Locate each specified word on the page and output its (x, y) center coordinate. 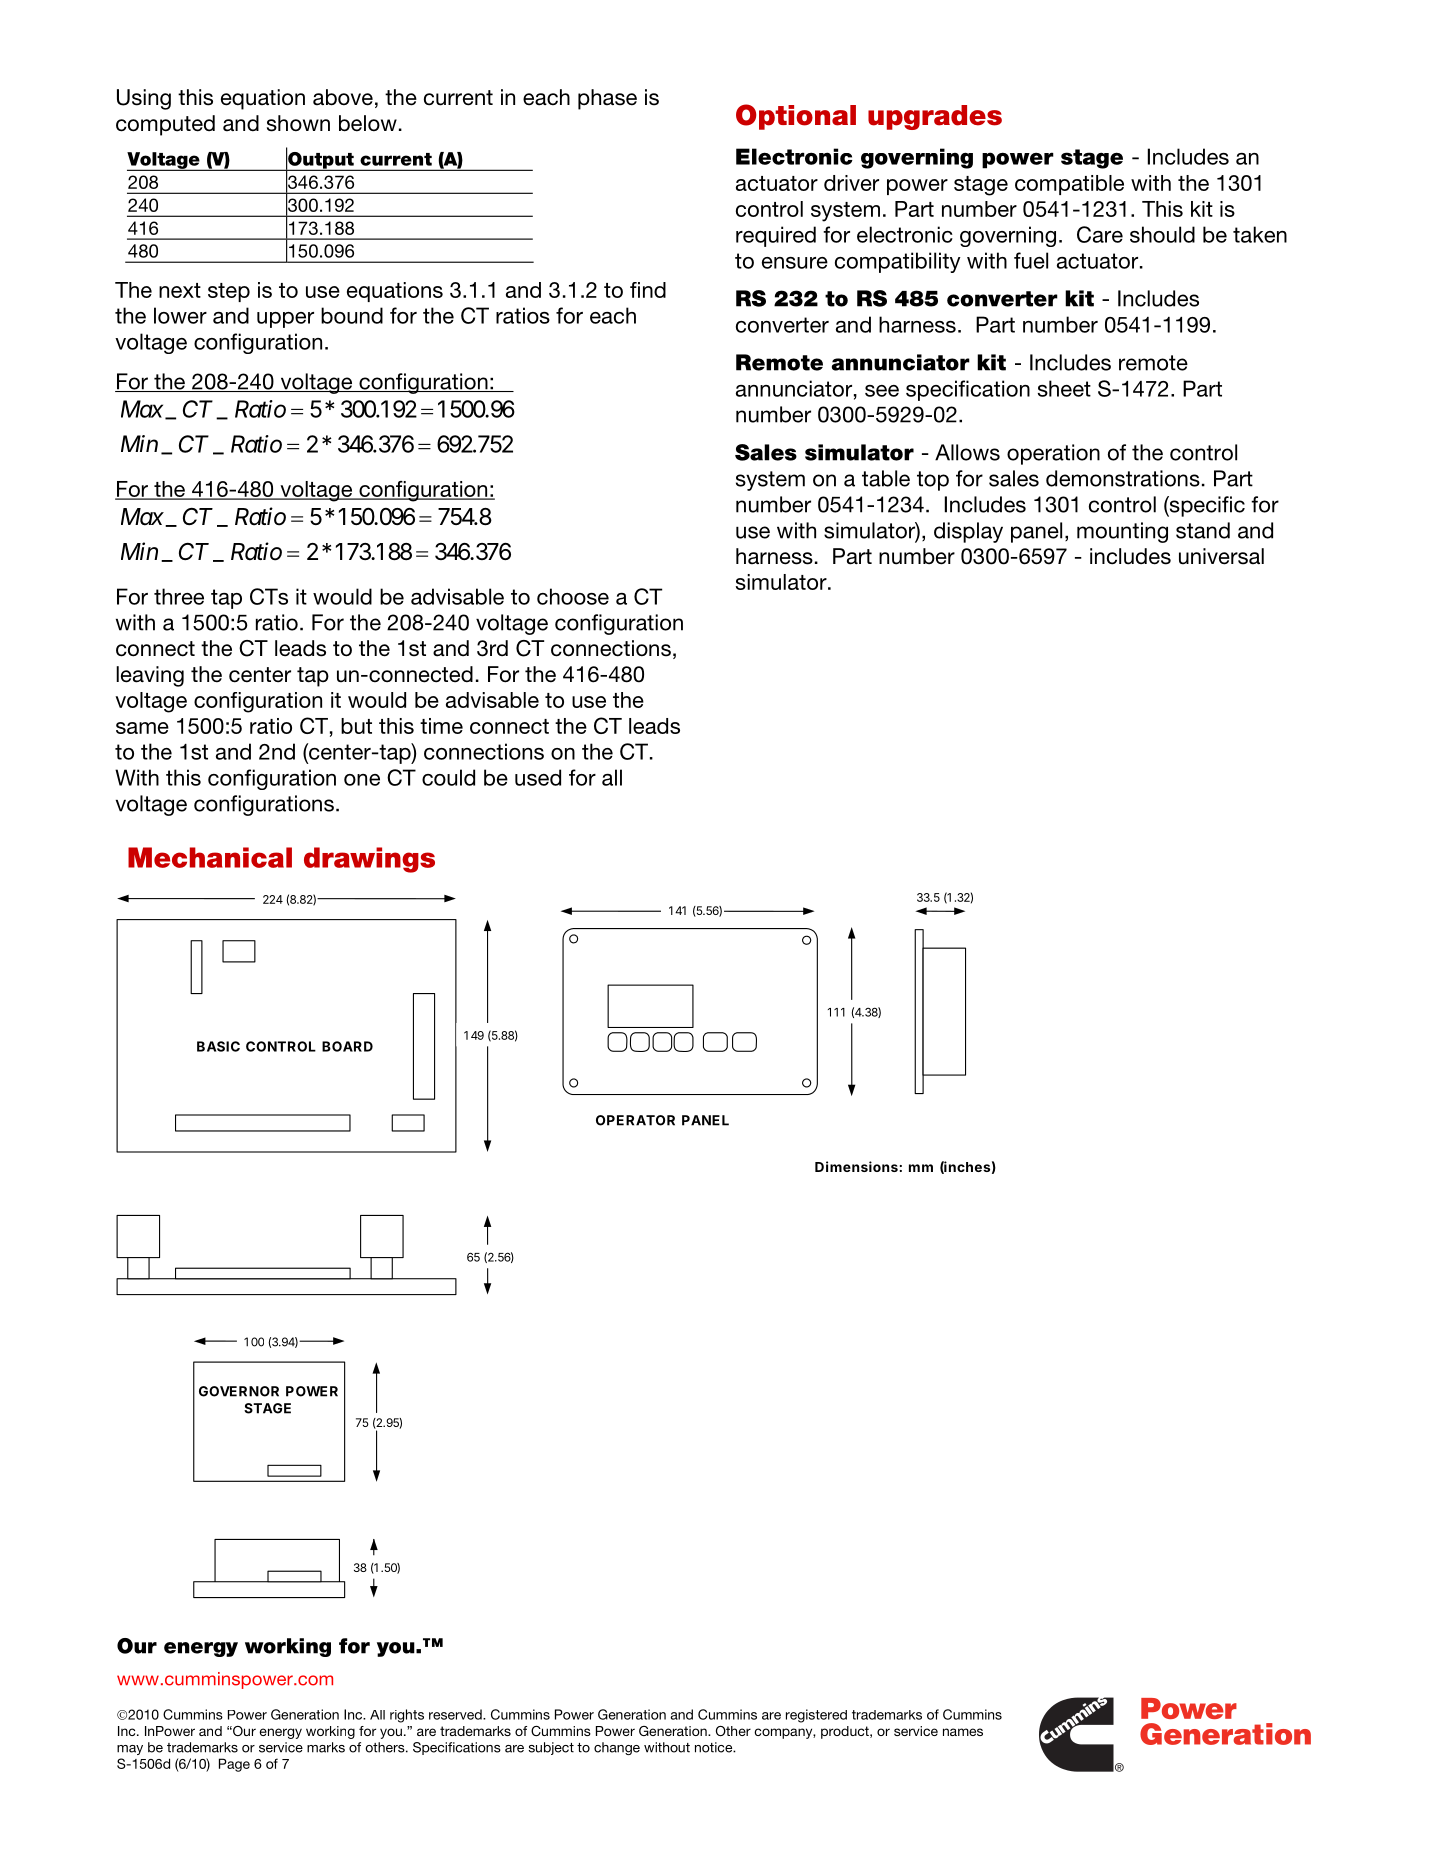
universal (1221, 556)
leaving (150, 676)
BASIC (218, 1046)
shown (298, 123)
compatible (1069, 185)
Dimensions (856, 1166)
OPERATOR (635, 1120)
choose (573, 596)
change (617, 1748)
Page (234, 1765)
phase (607, 99)
